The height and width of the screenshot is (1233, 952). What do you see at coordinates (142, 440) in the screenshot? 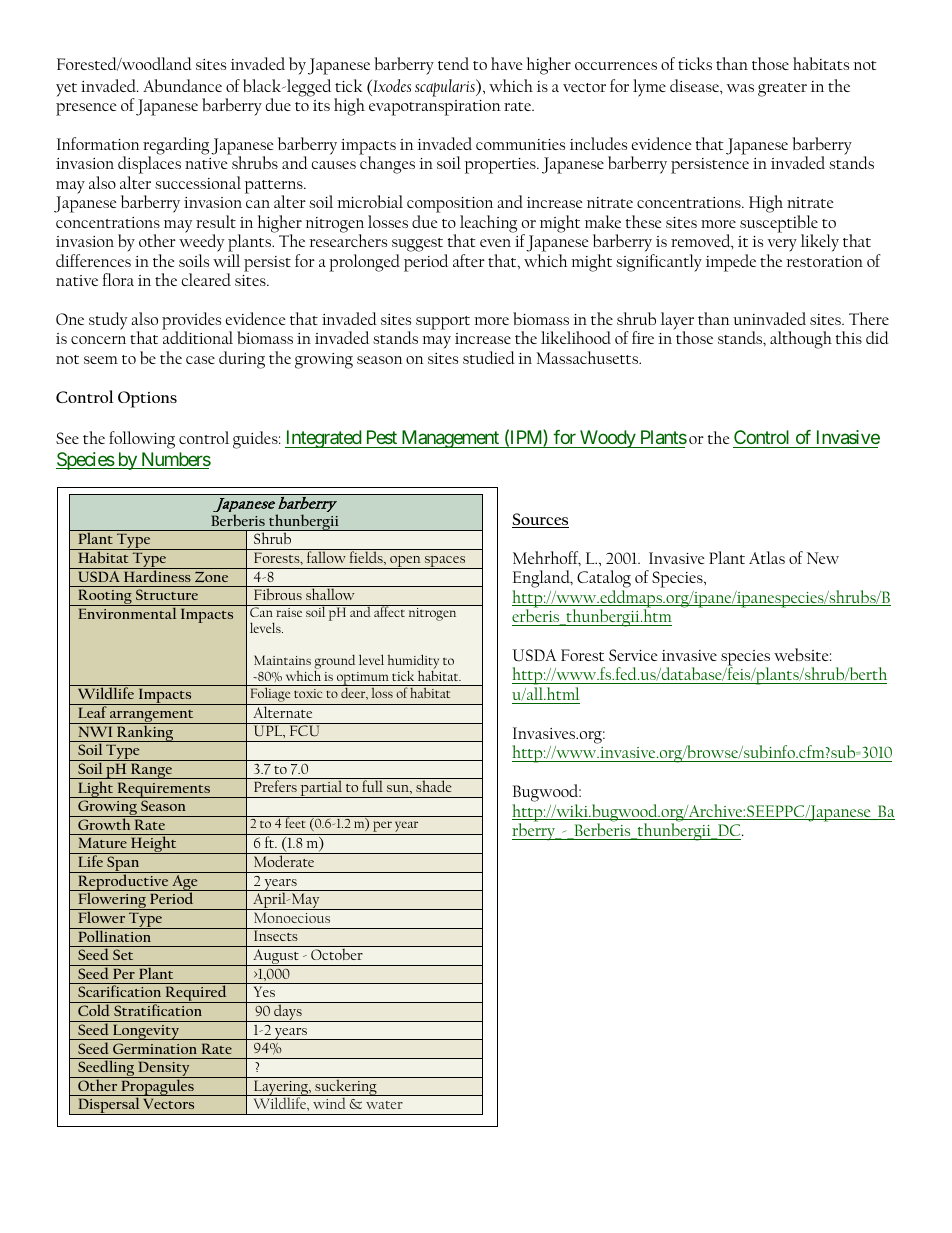
I see `following` at bounding box center [142, 440].
